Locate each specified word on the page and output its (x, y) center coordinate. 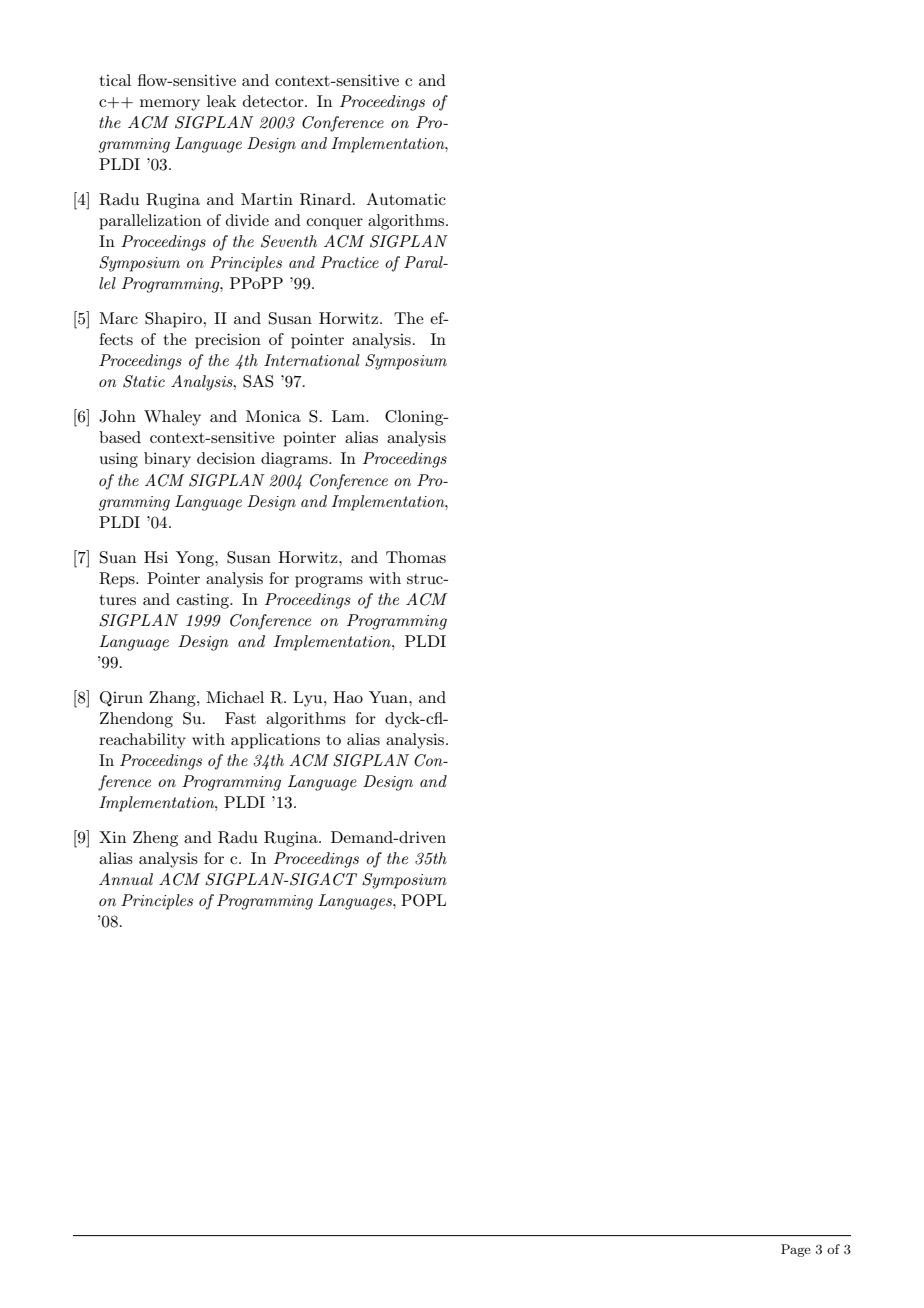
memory (170, 105)
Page (796, 1250)
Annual (126, 879)
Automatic (406, 199)
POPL (423, 900)
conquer (334, 224)
